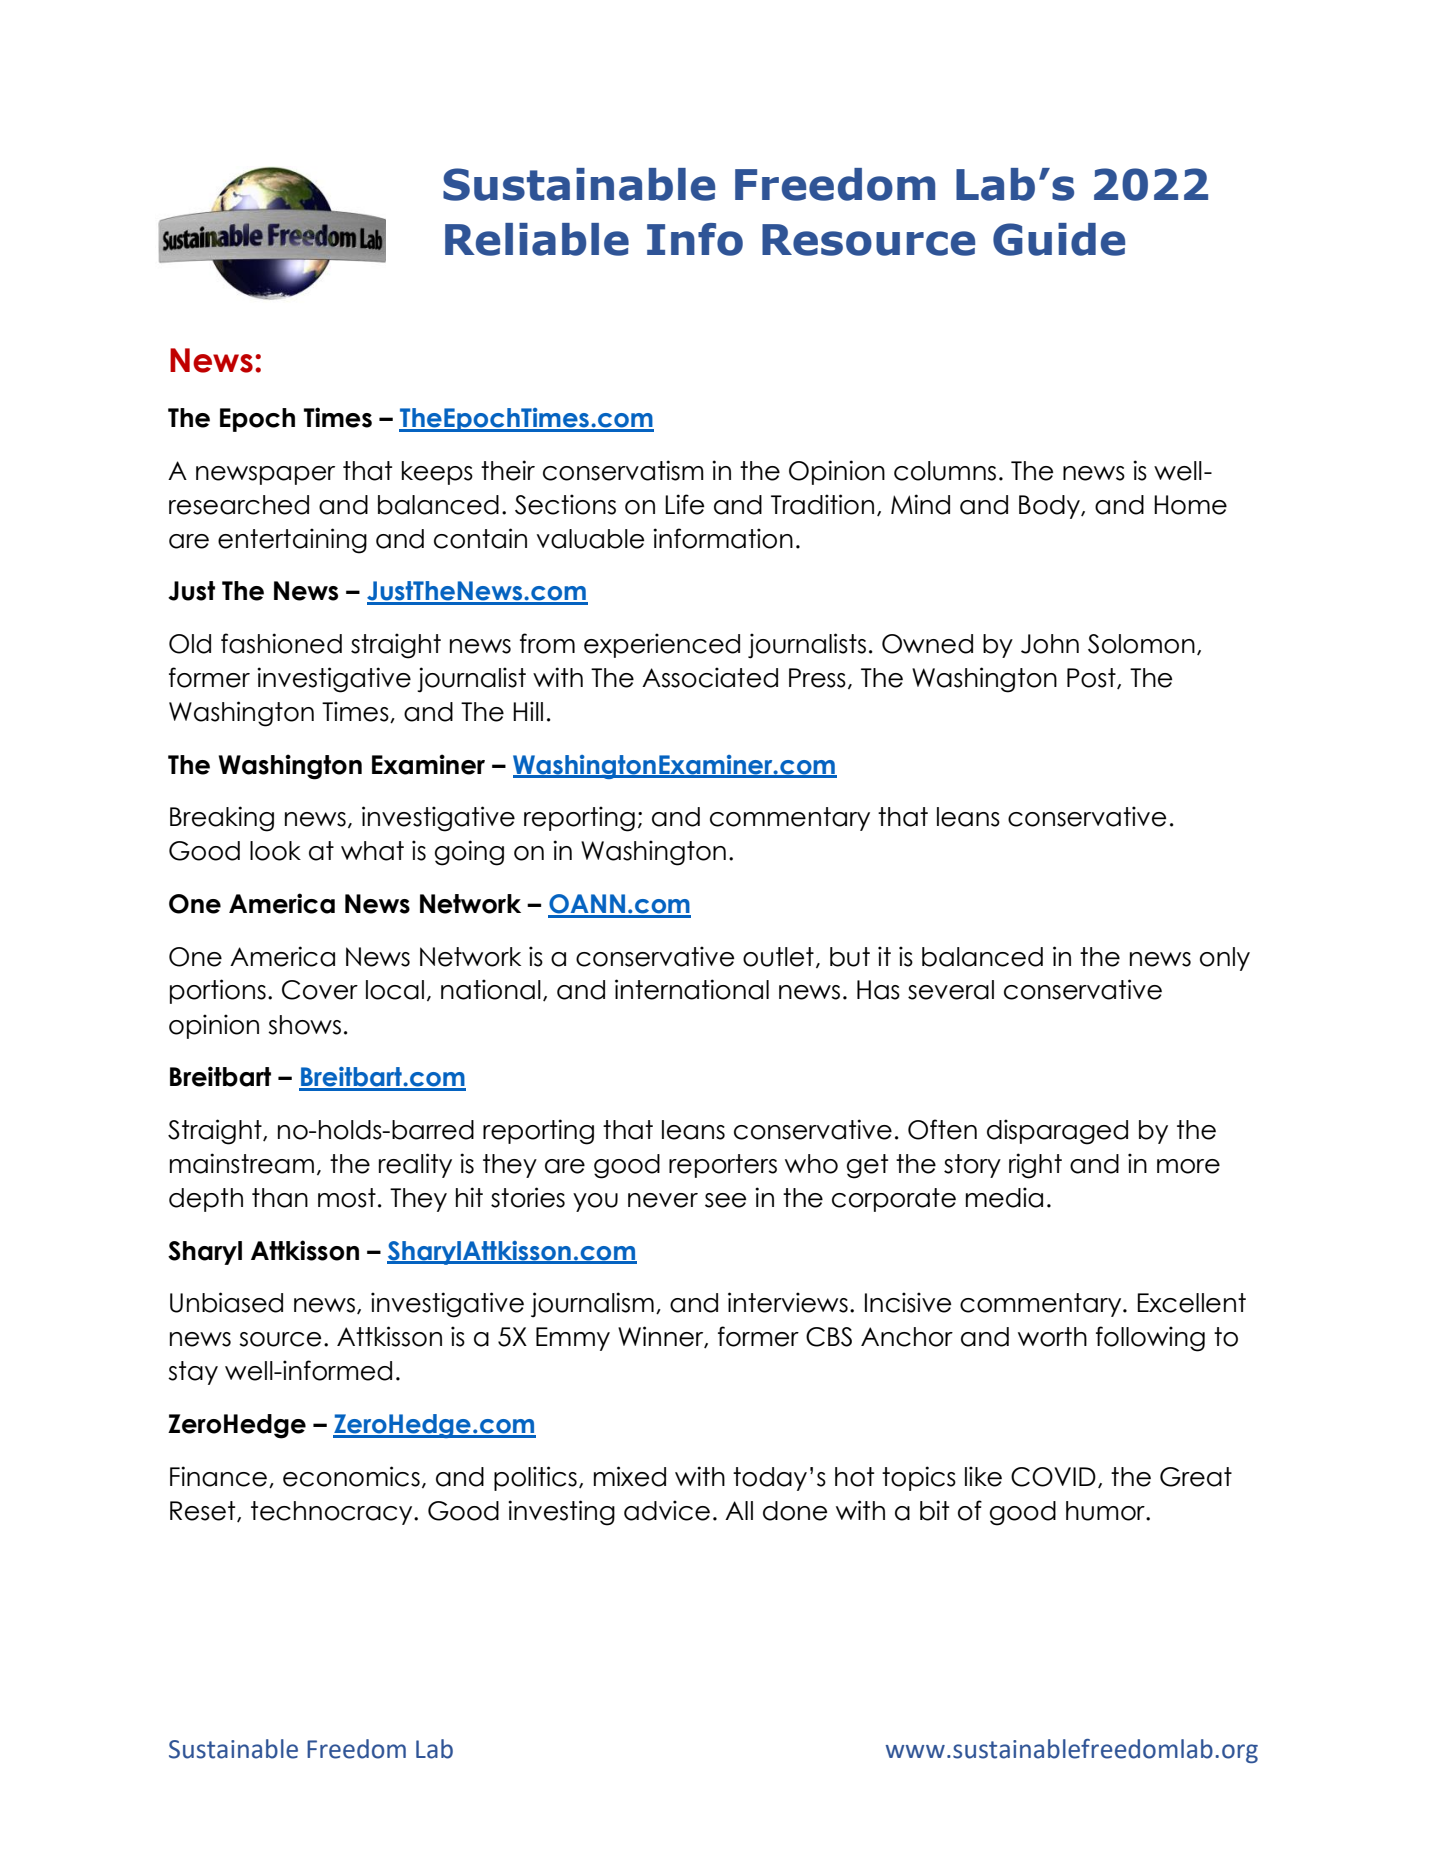 This screenshot has width=1429, height=1849. Describe the element at coordinates (1092, 678) in the screenshot. I see `Post` at that location.
